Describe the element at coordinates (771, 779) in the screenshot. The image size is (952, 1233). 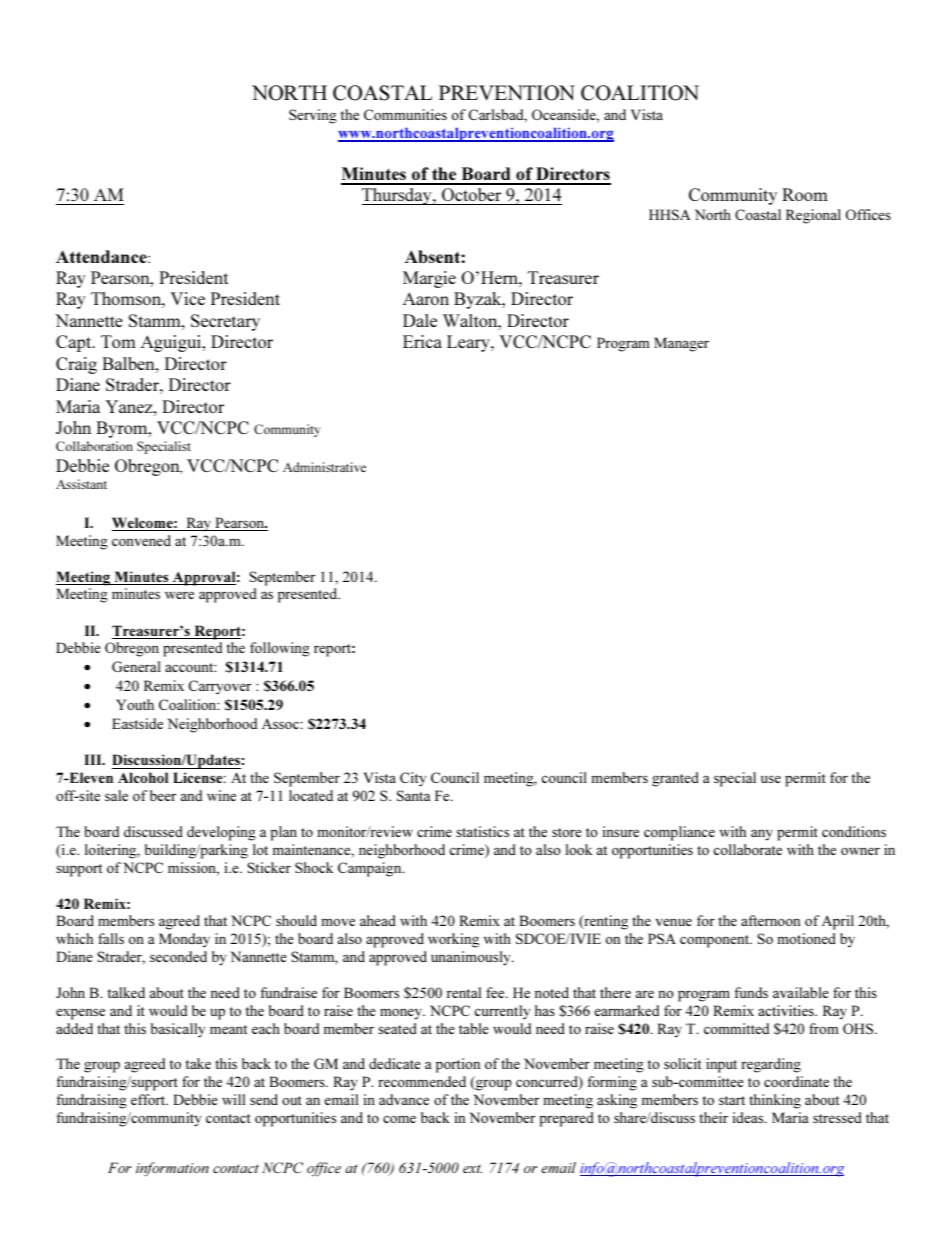
I see `use` at that location.
